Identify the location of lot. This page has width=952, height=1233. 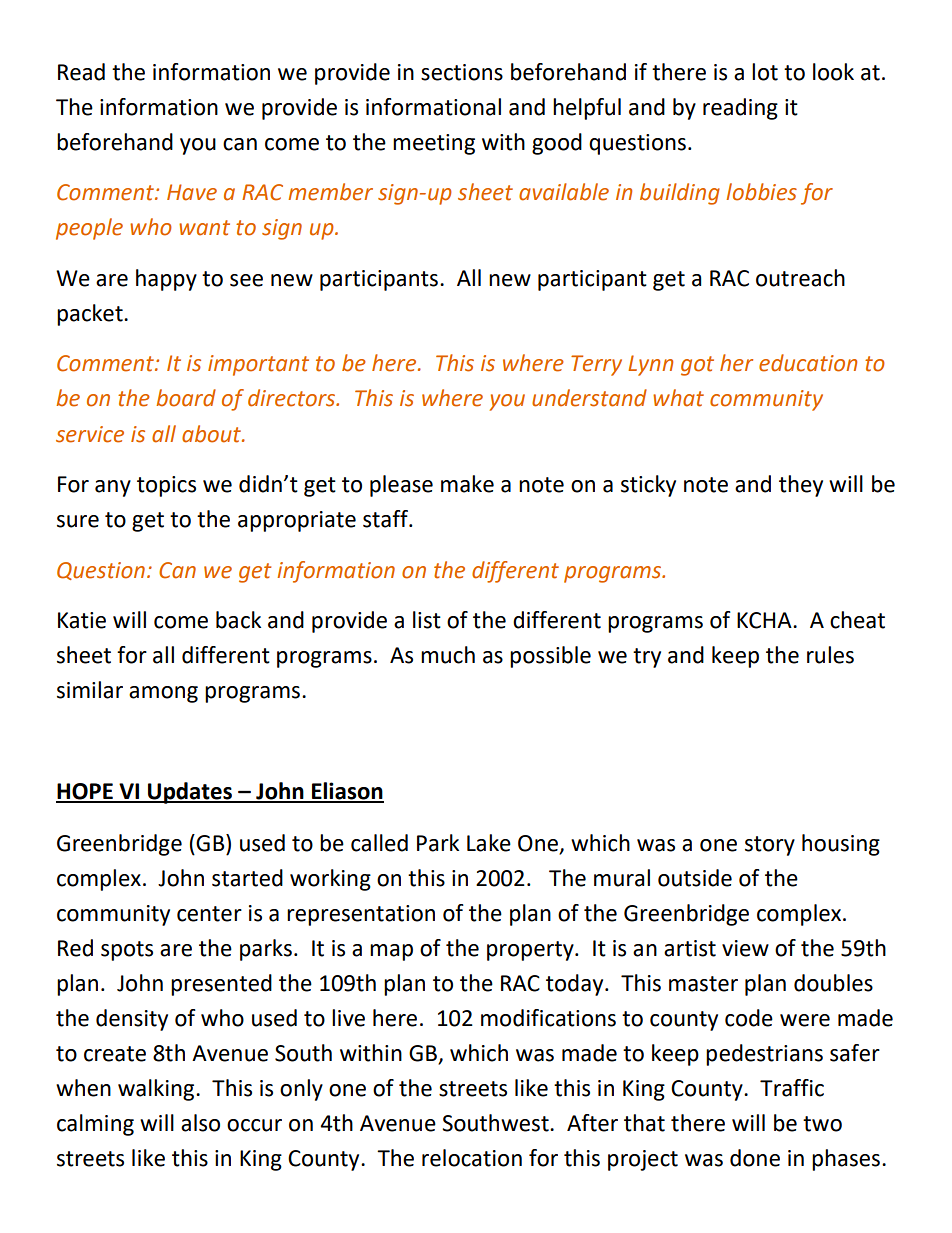
(765, 72).
